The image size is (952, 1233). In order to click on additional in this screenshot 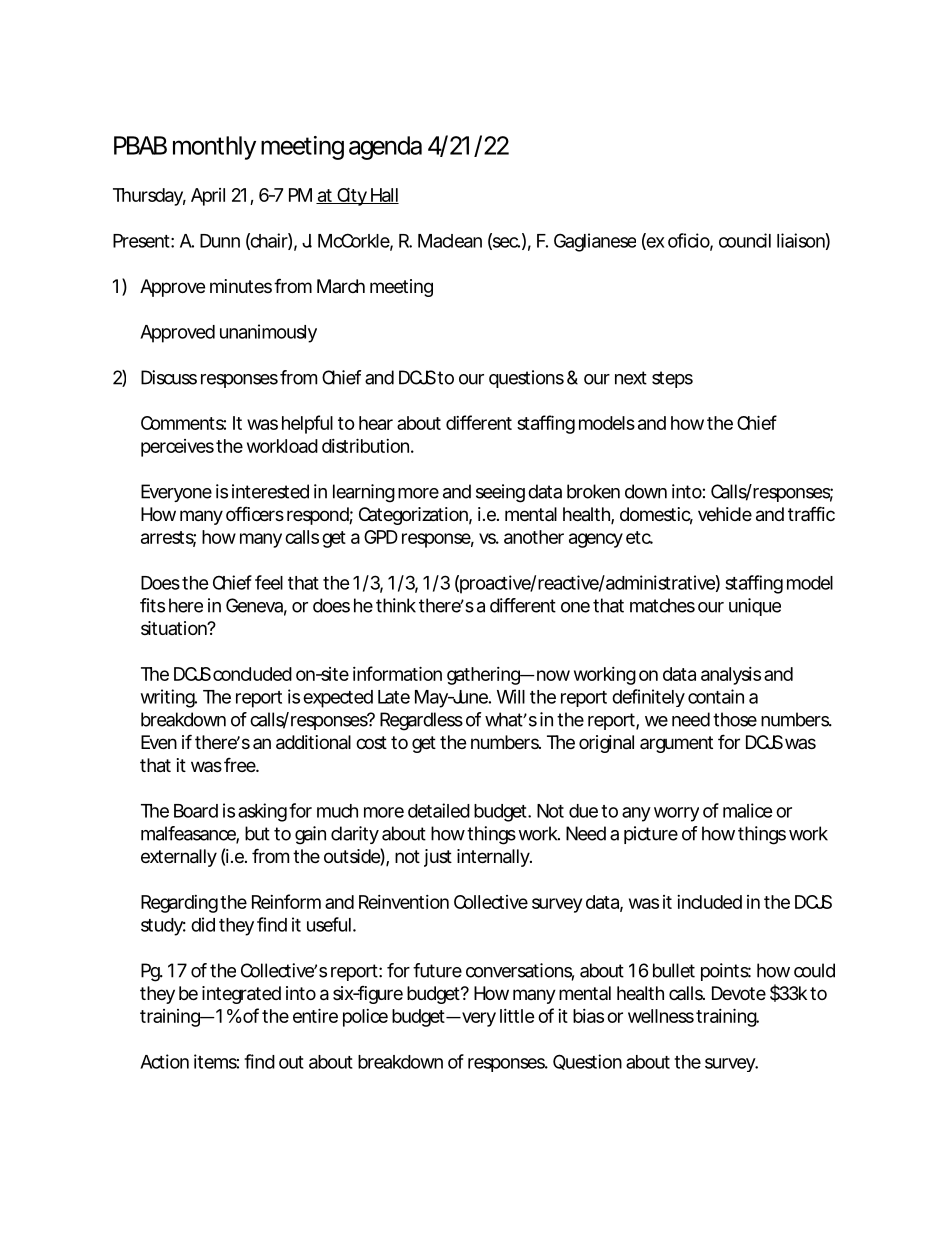, I will do `click(313, 742)`.
